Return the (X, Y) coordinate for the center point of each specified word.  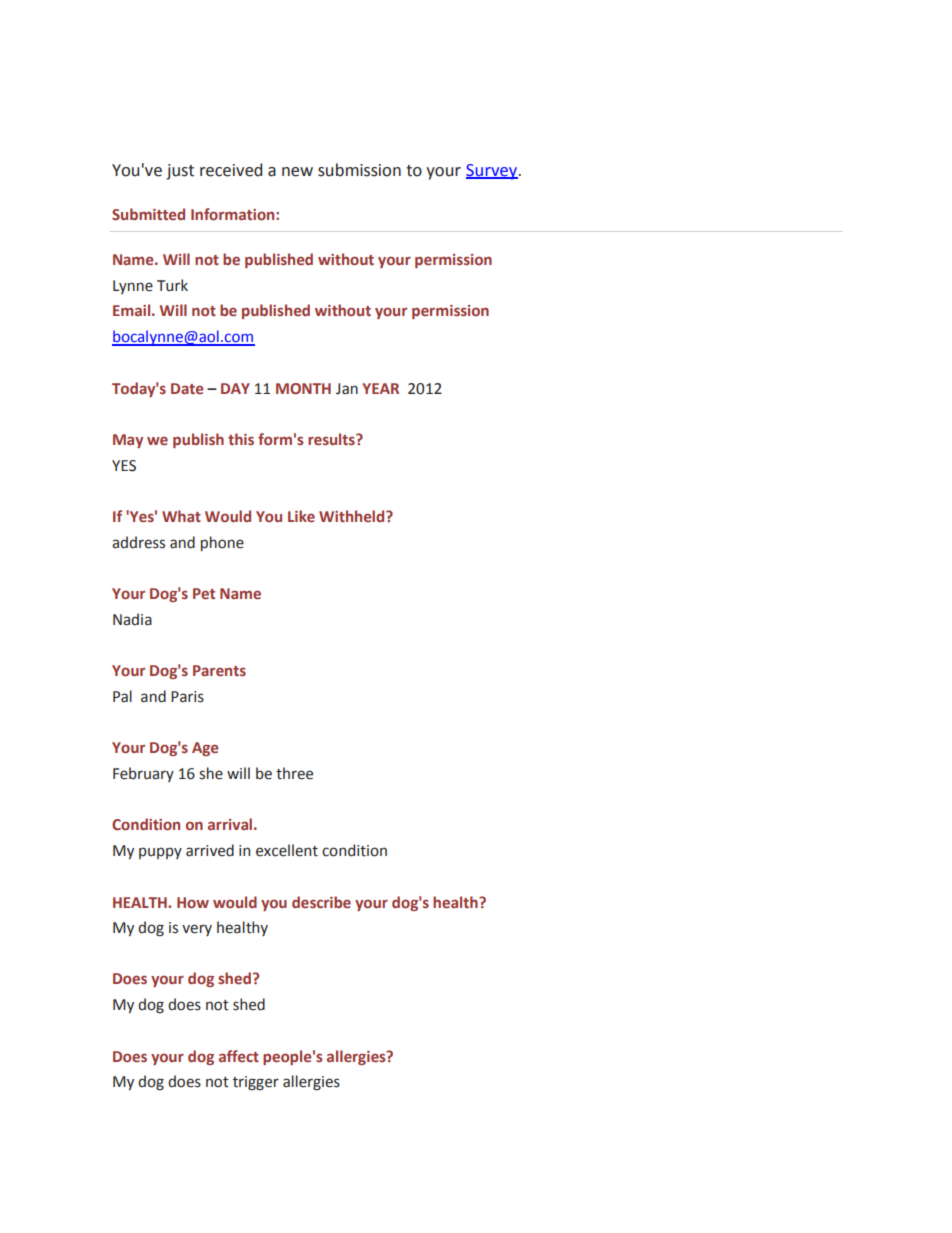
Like (301, 516)
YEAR (380, 388)
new (297, 172)
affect (239, 1056)
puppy (160, 853)
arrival (230, 824)
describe (321, 902)
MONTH (303, 388)
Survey (492, 172)
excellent (287, 850)
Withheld (353, 516)
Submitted (148, 214)
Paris (187, 697)
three (294, 773)
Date (187, 388)
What (181, 516)
